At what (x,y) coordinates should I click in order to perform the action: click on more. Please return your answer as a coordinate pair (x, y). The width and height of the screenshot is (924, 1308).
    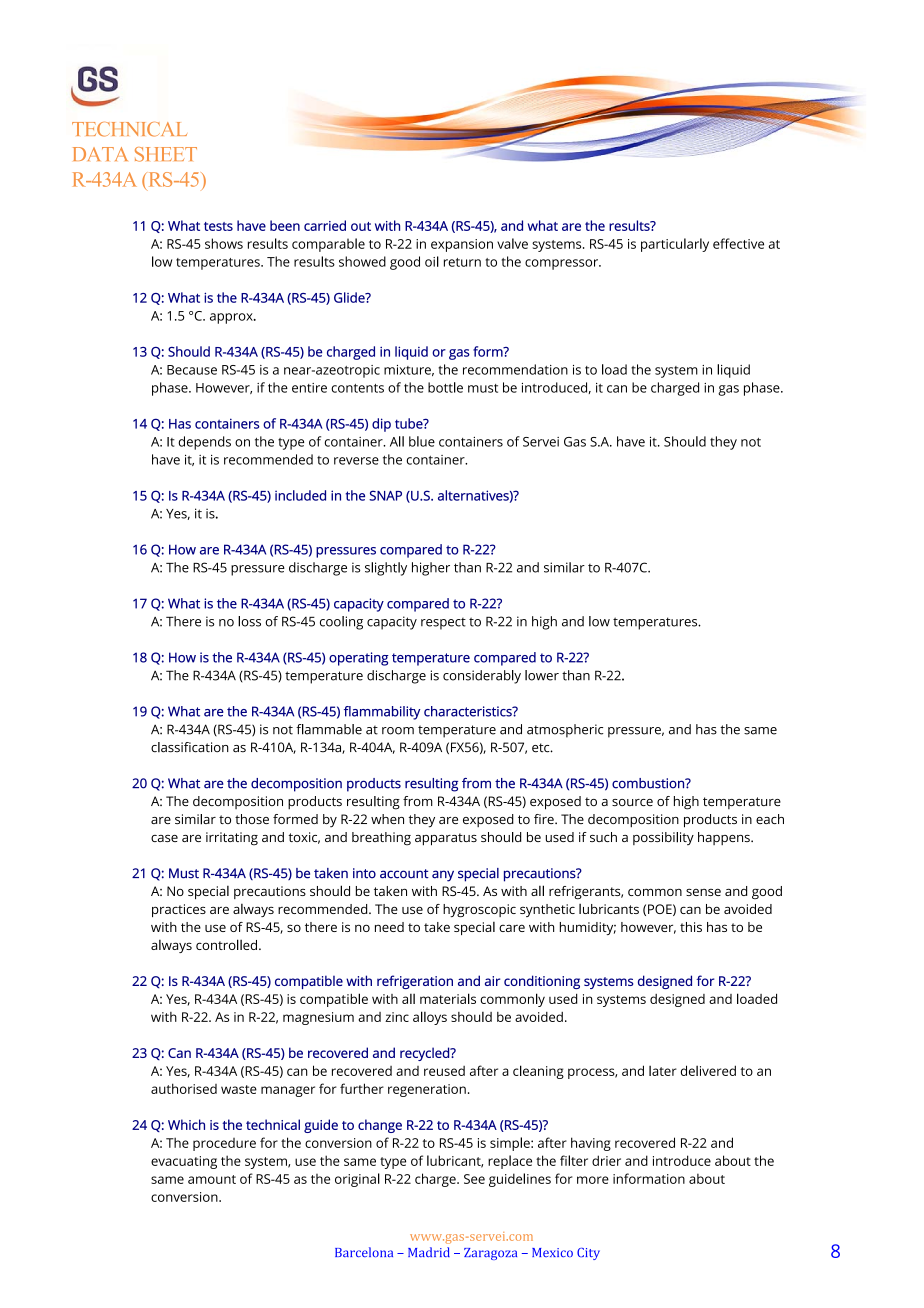
    Looking at the image, I should click on (593, 1180).
